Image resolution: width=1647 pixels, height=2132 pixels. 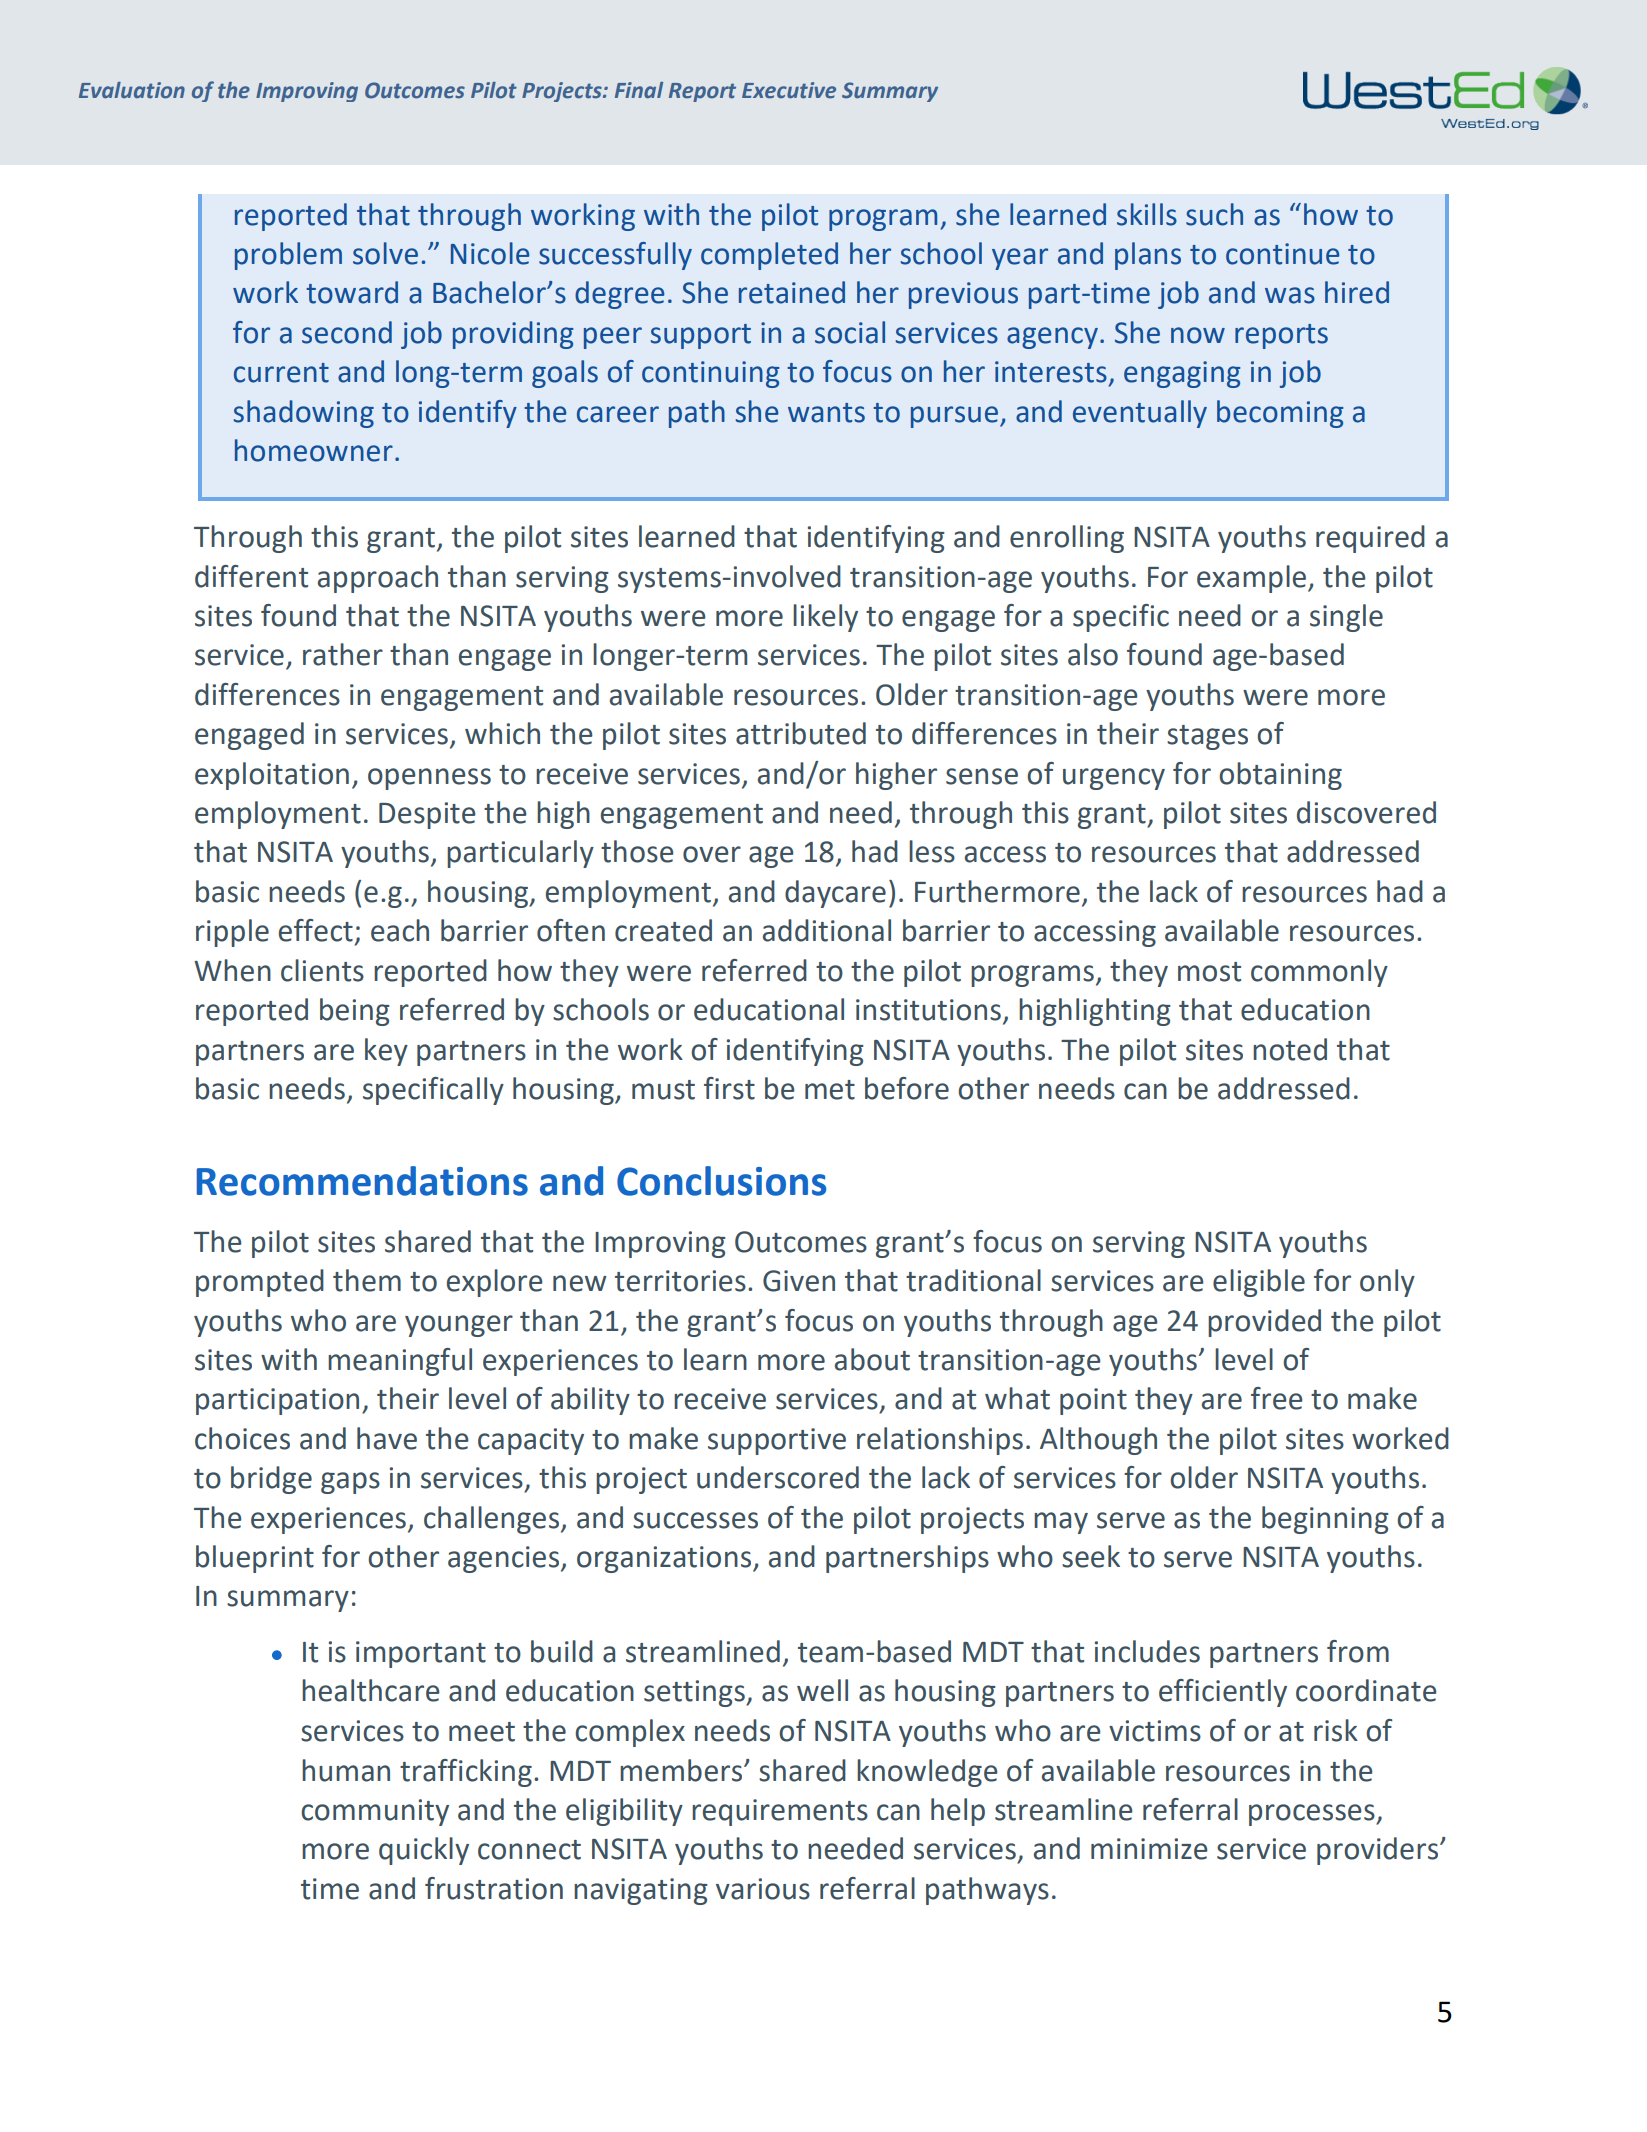 I want to click on underscored, so click(x=778, y=1477).
